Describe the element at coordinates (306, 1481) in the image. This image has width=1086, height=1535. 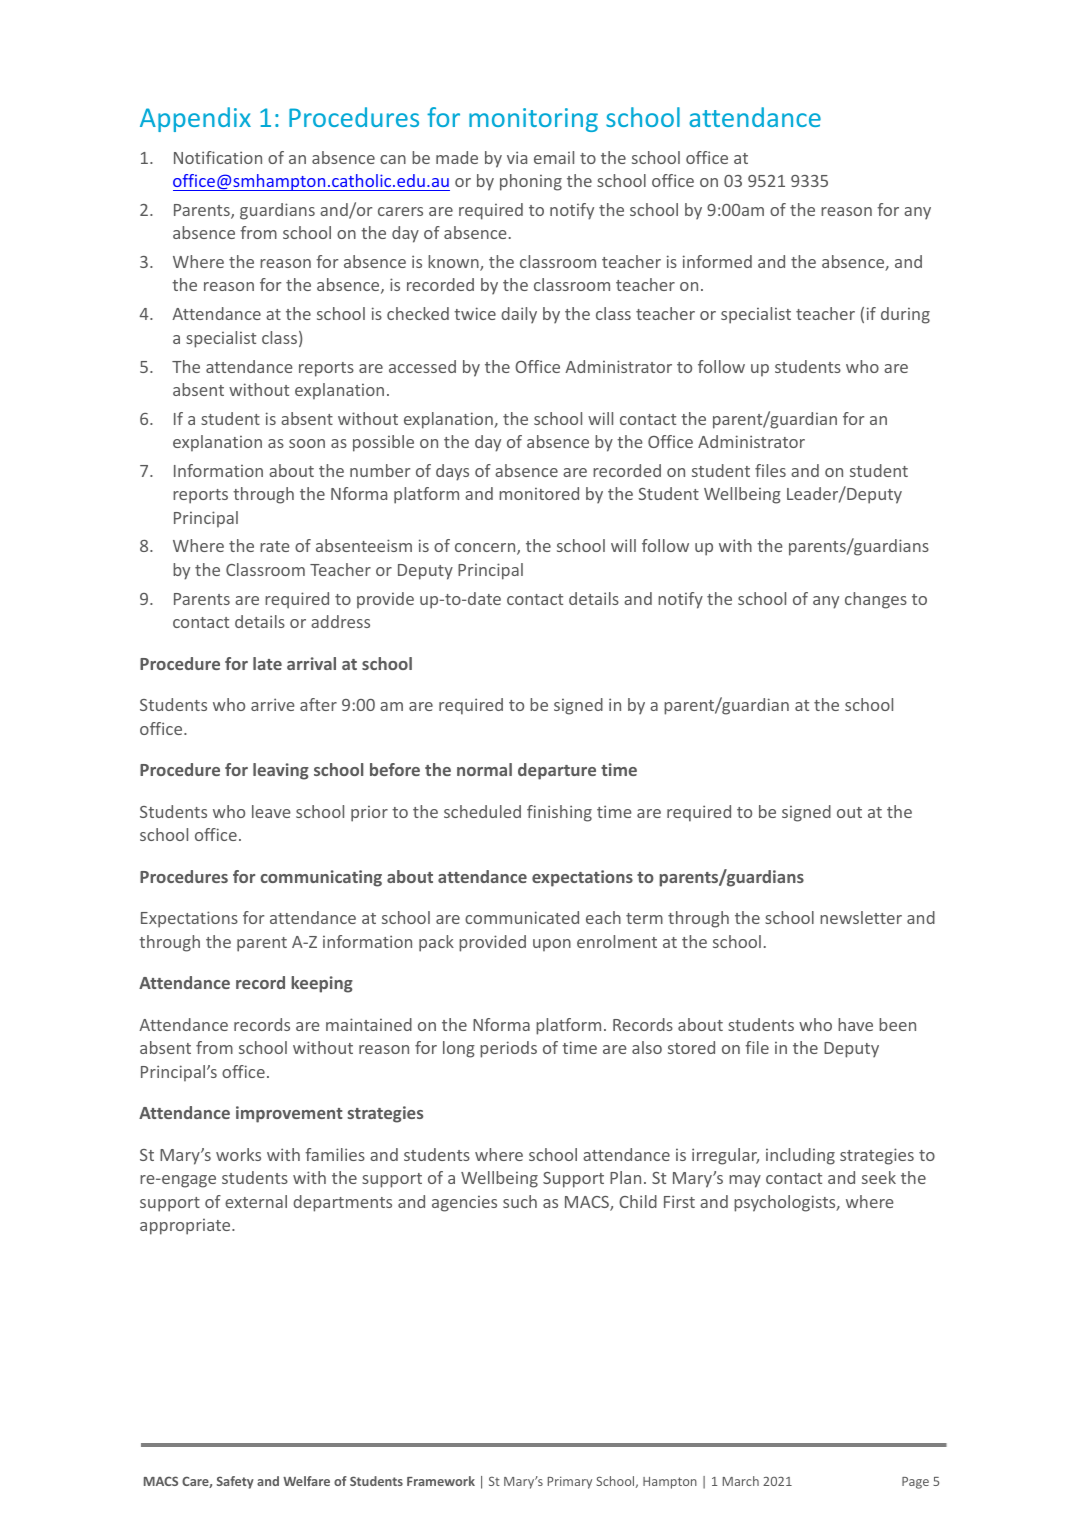
I see `Welfare` at that location.
